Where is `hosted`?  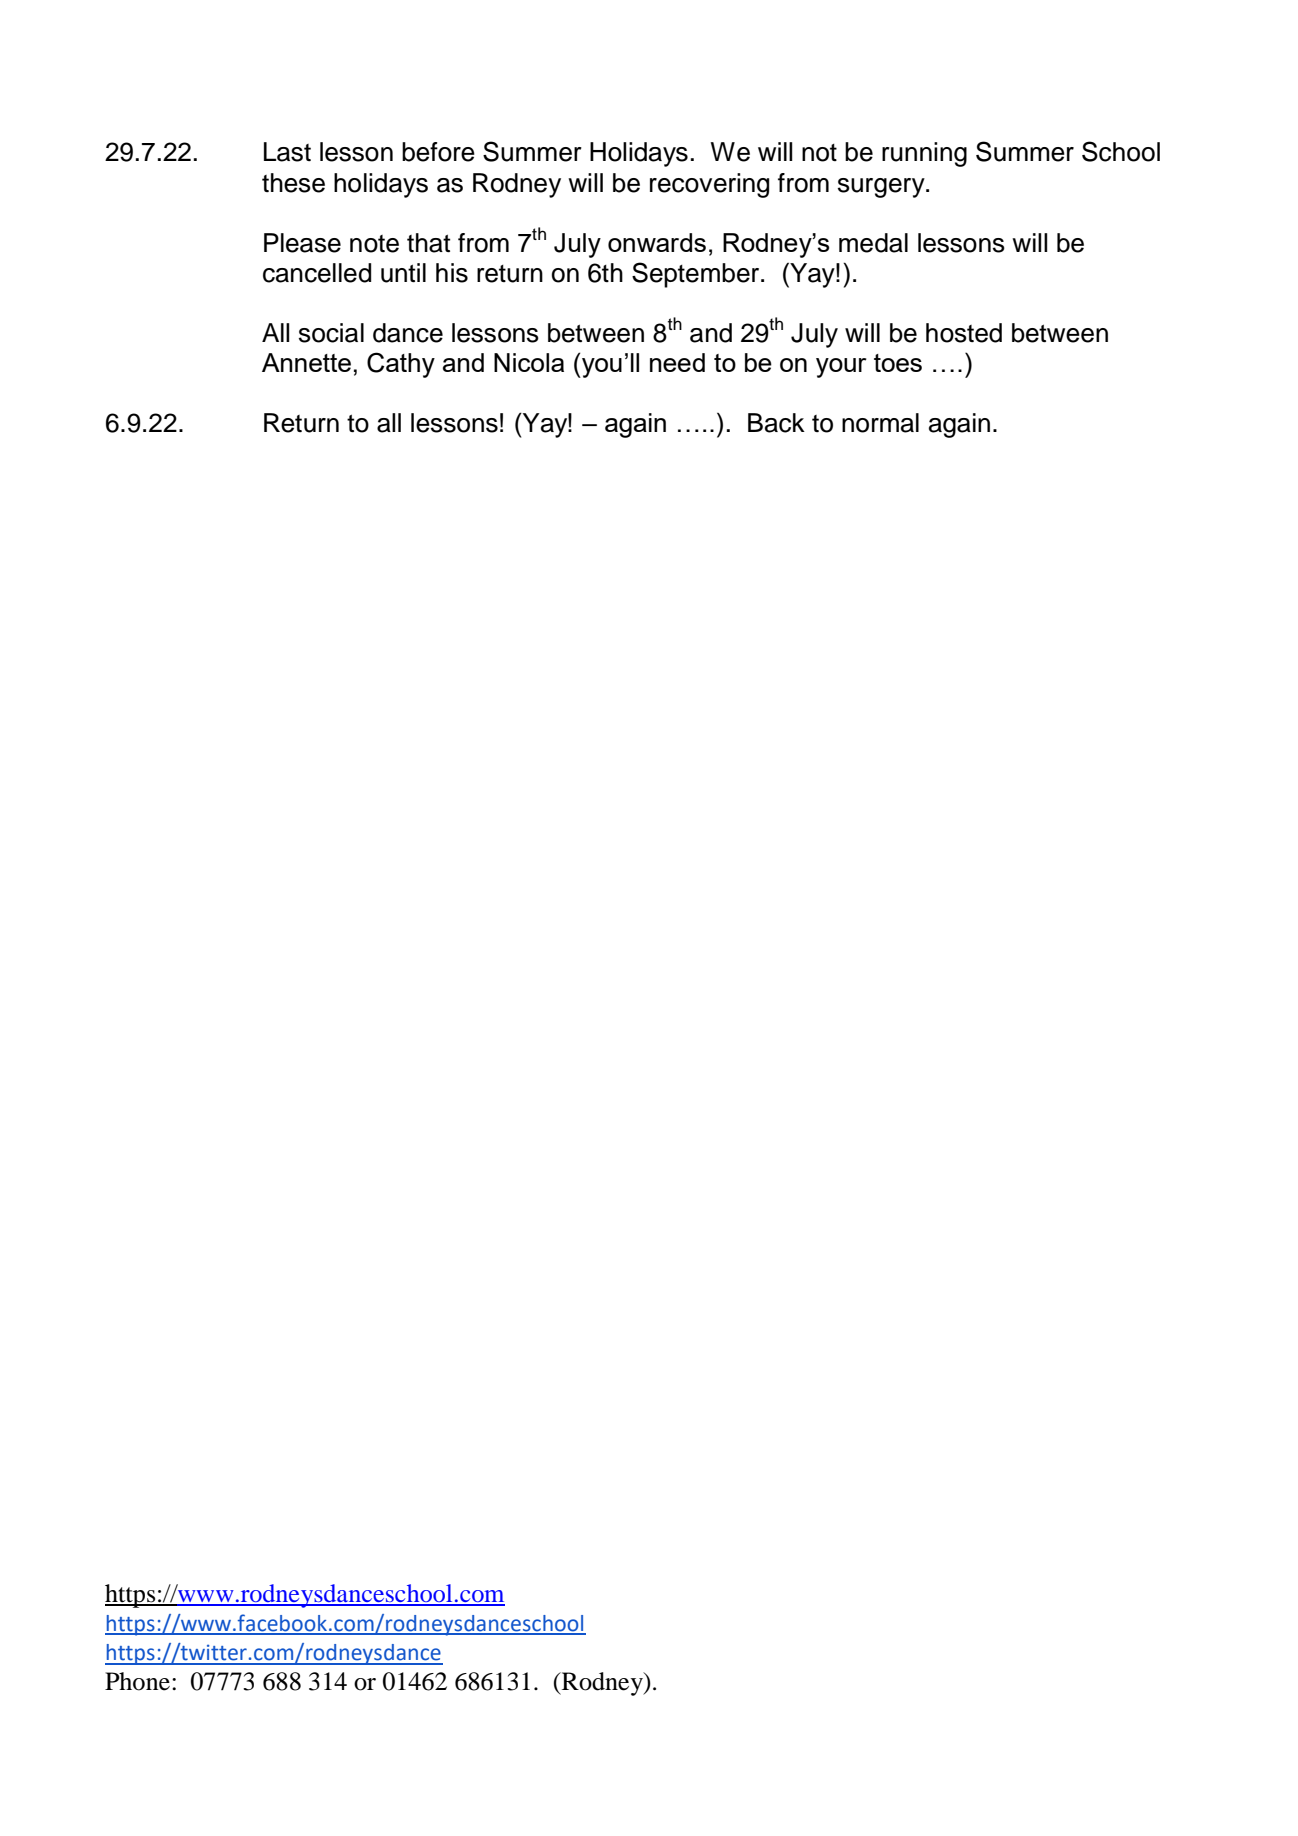 hosted is located at coordinates (964, 333).
